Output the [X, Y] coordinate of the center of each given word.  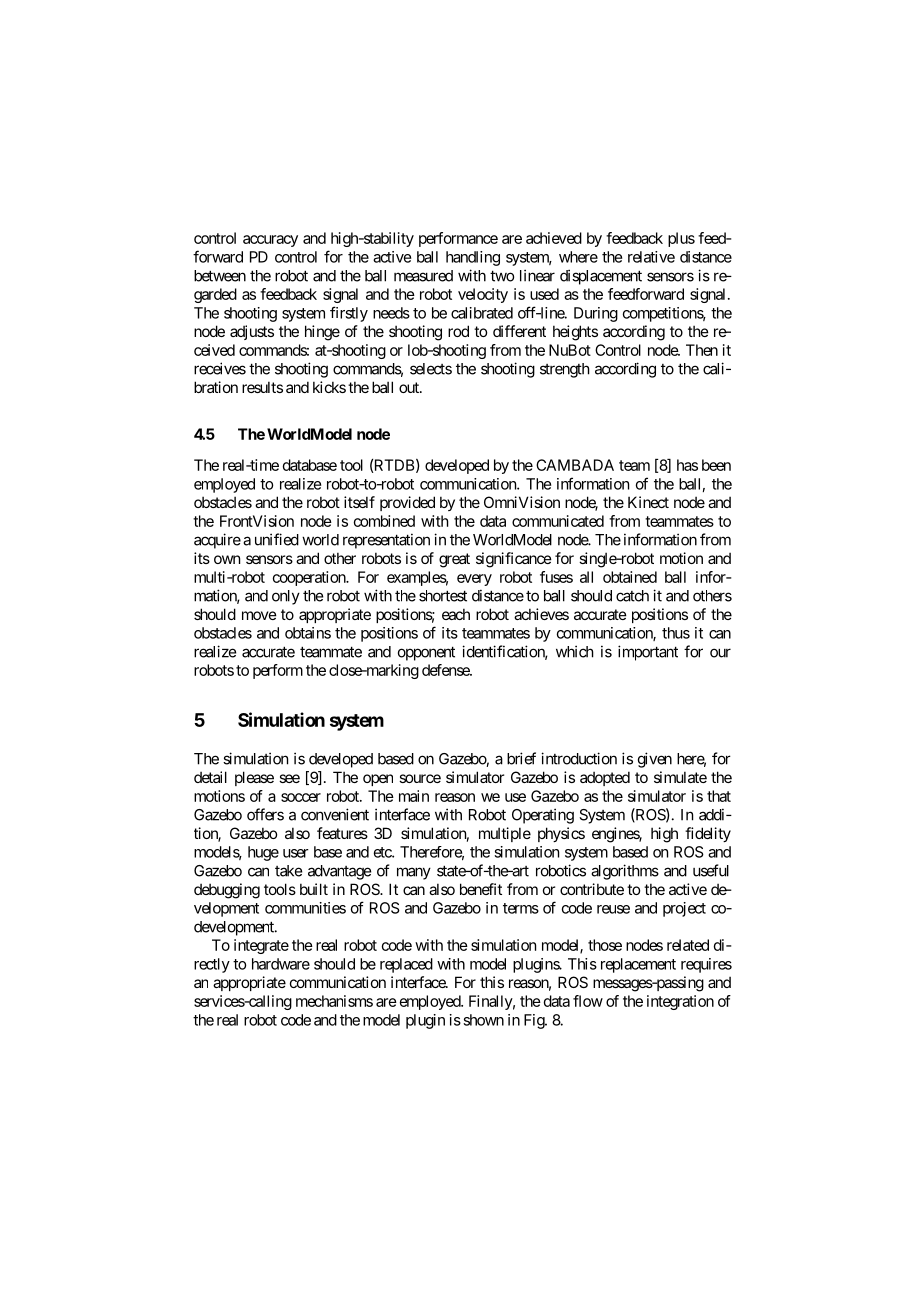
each [456, 614]
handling [473, 258]
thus [676, 633]
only [286, 597]
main [414, 796]
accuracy [270, 241]
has [687, 465]
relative [651, 257]
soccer [301, 797]
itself [359, 502]
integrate [261, 946]
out [410, 387]
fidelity [708, 834]
